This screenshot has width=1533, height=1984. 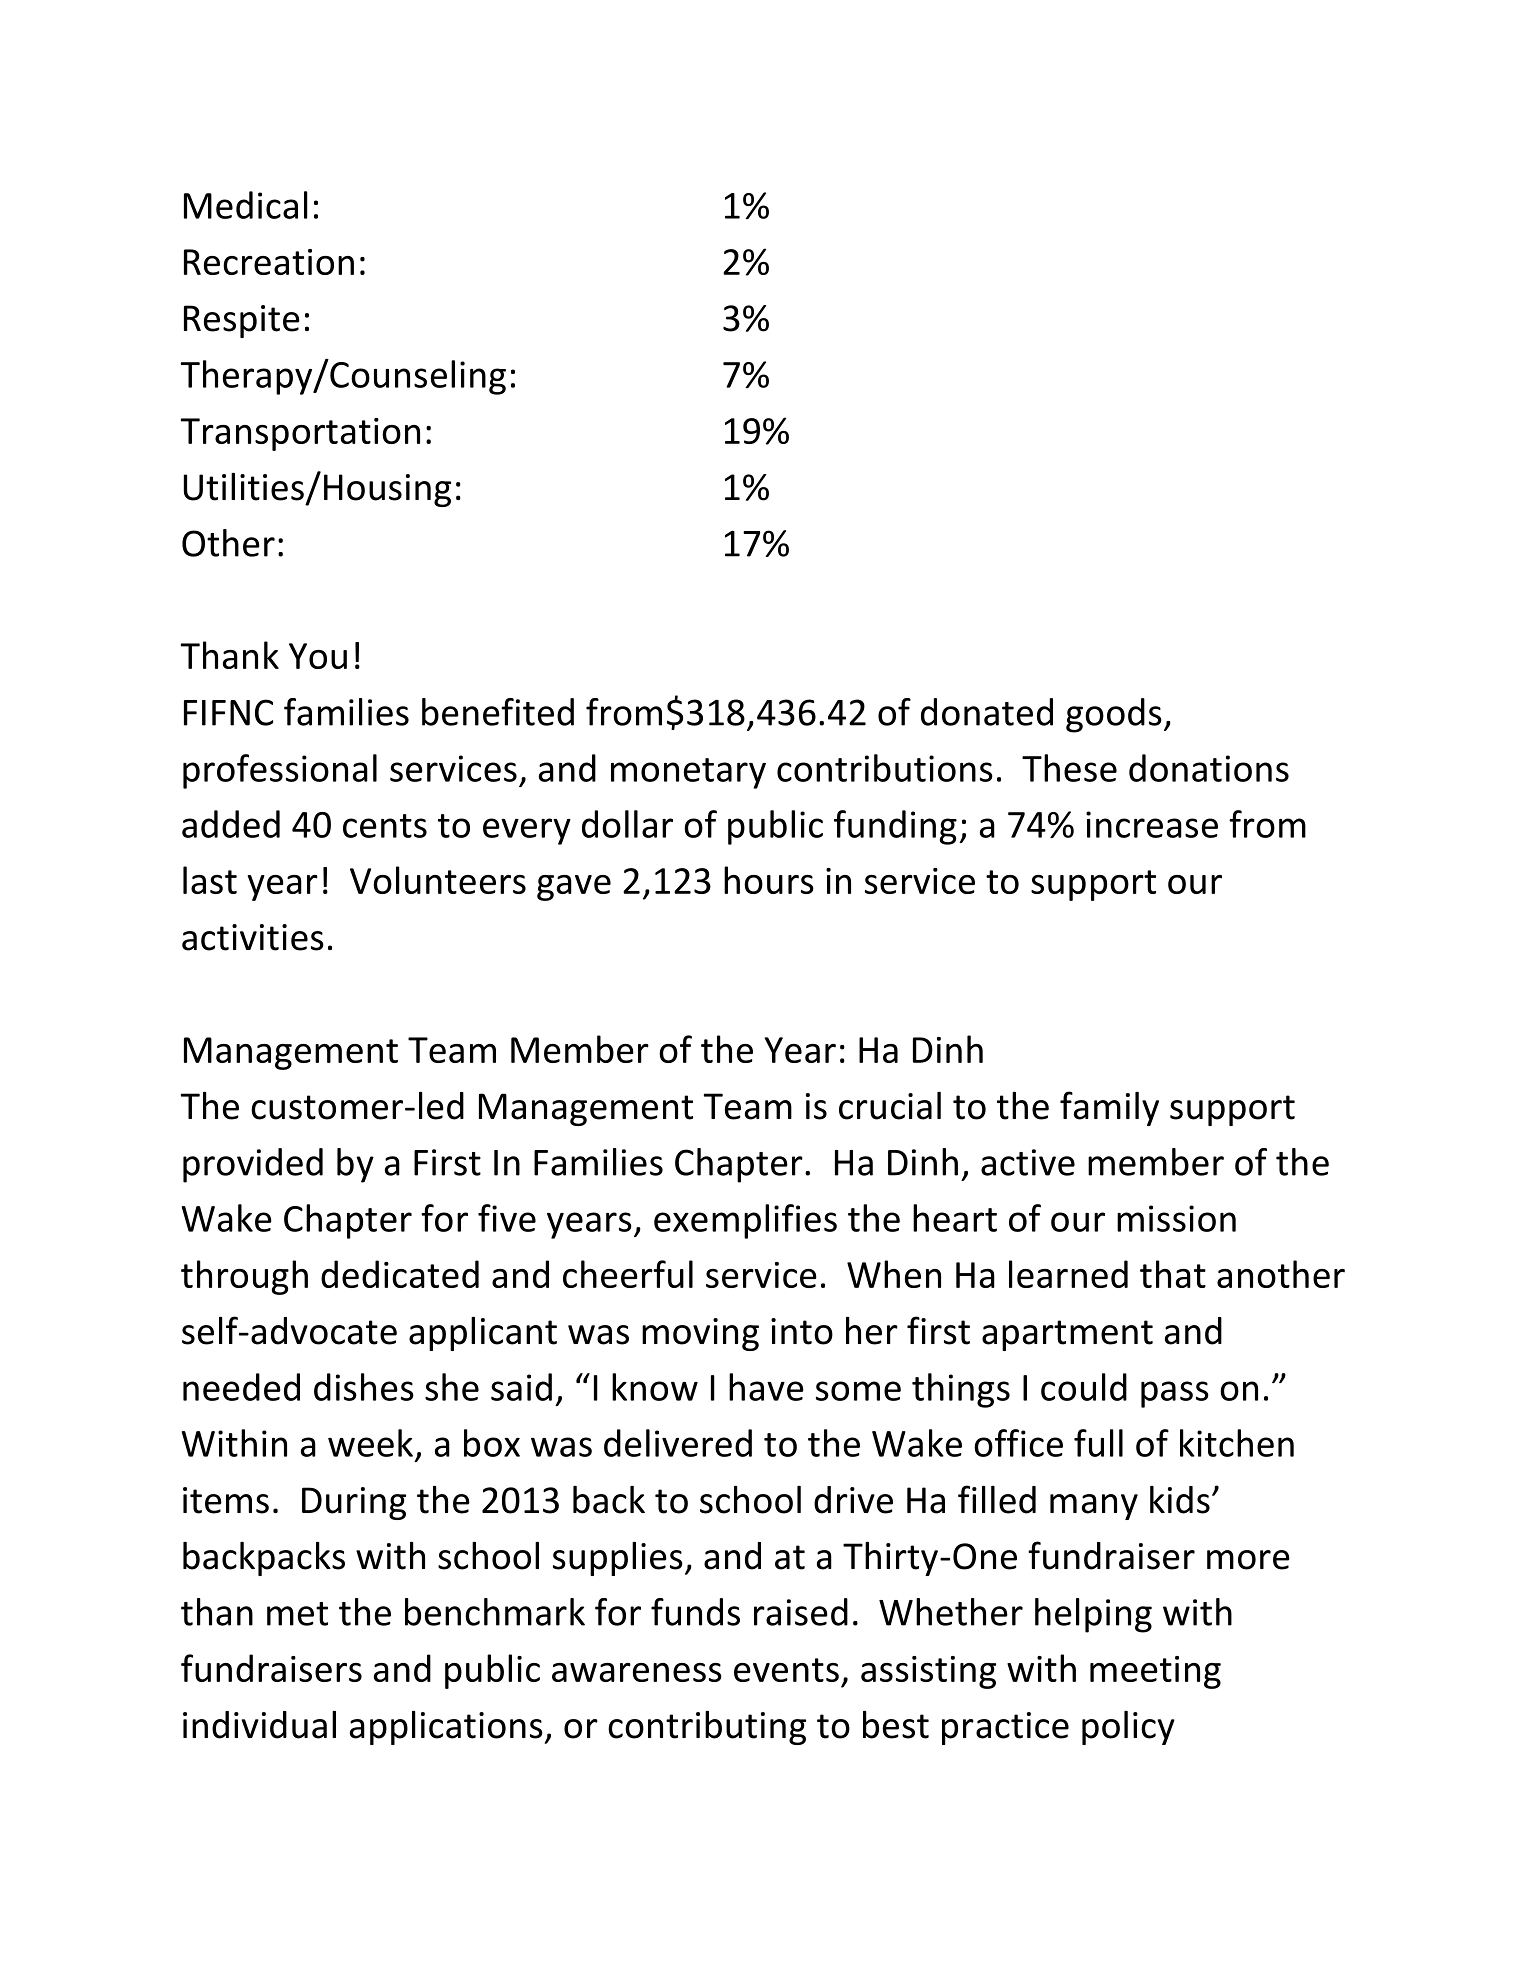 I want to click on goods, so click(x=1114, y=715).
